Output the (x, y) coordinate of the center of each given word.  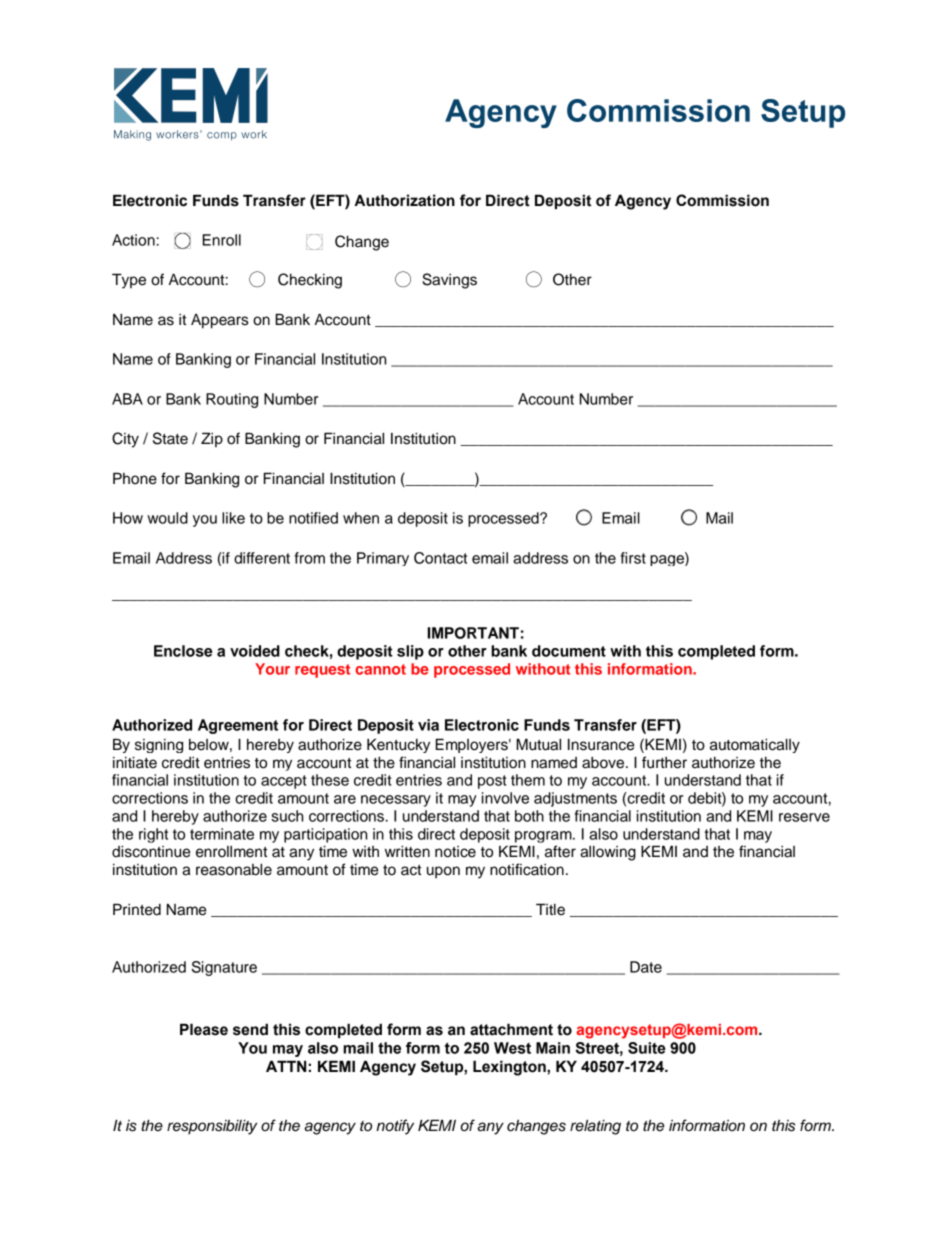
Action (133, 240)
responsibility (212, 1127)
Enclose (183, 651)
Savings (449, 281)
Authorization (404, 200)
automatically (755, 745)
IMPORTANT (473, 633)
